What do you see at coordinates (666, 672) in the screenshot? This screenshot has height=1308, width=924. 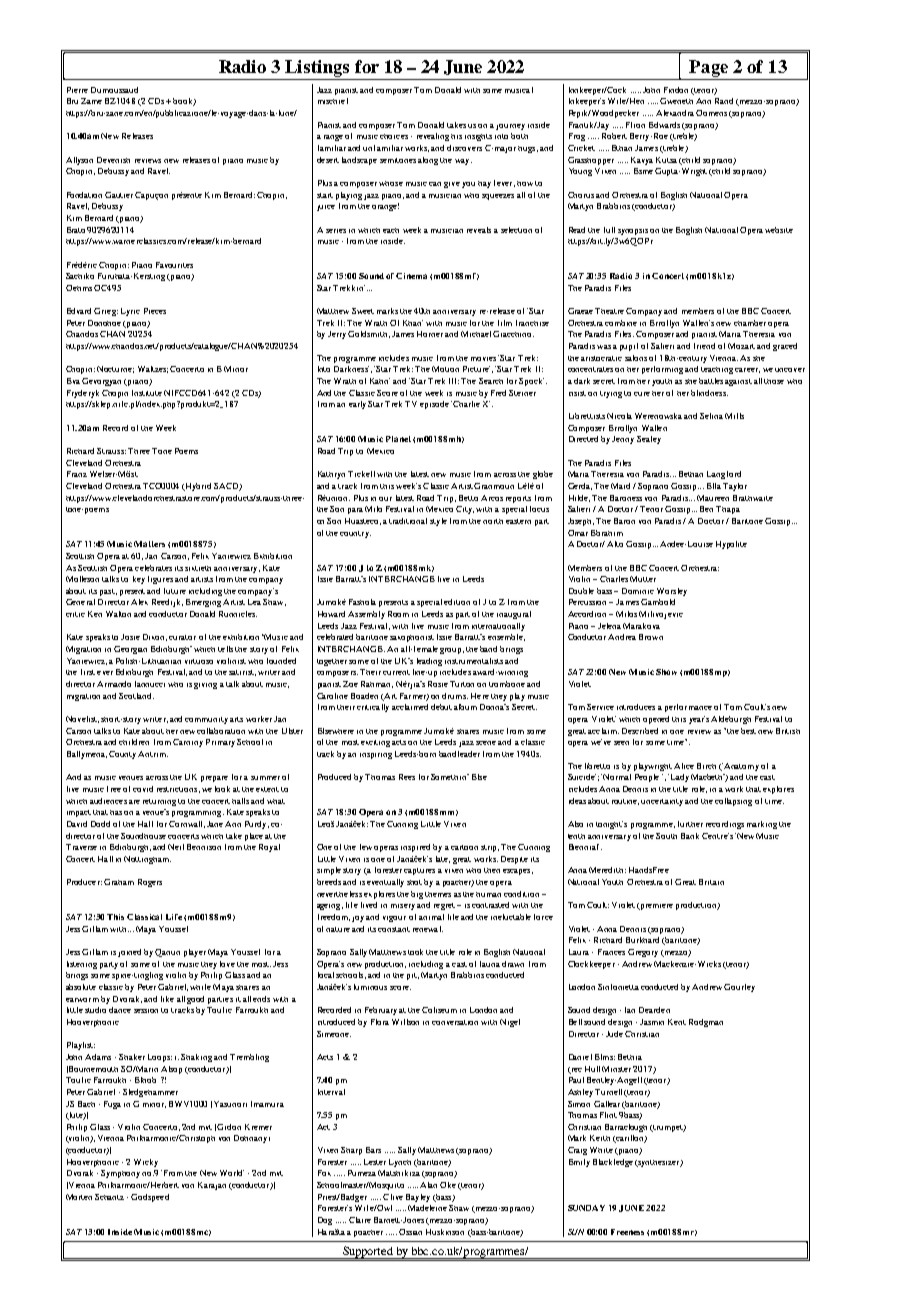 I see `Show` at bounding box center [666, 672].
